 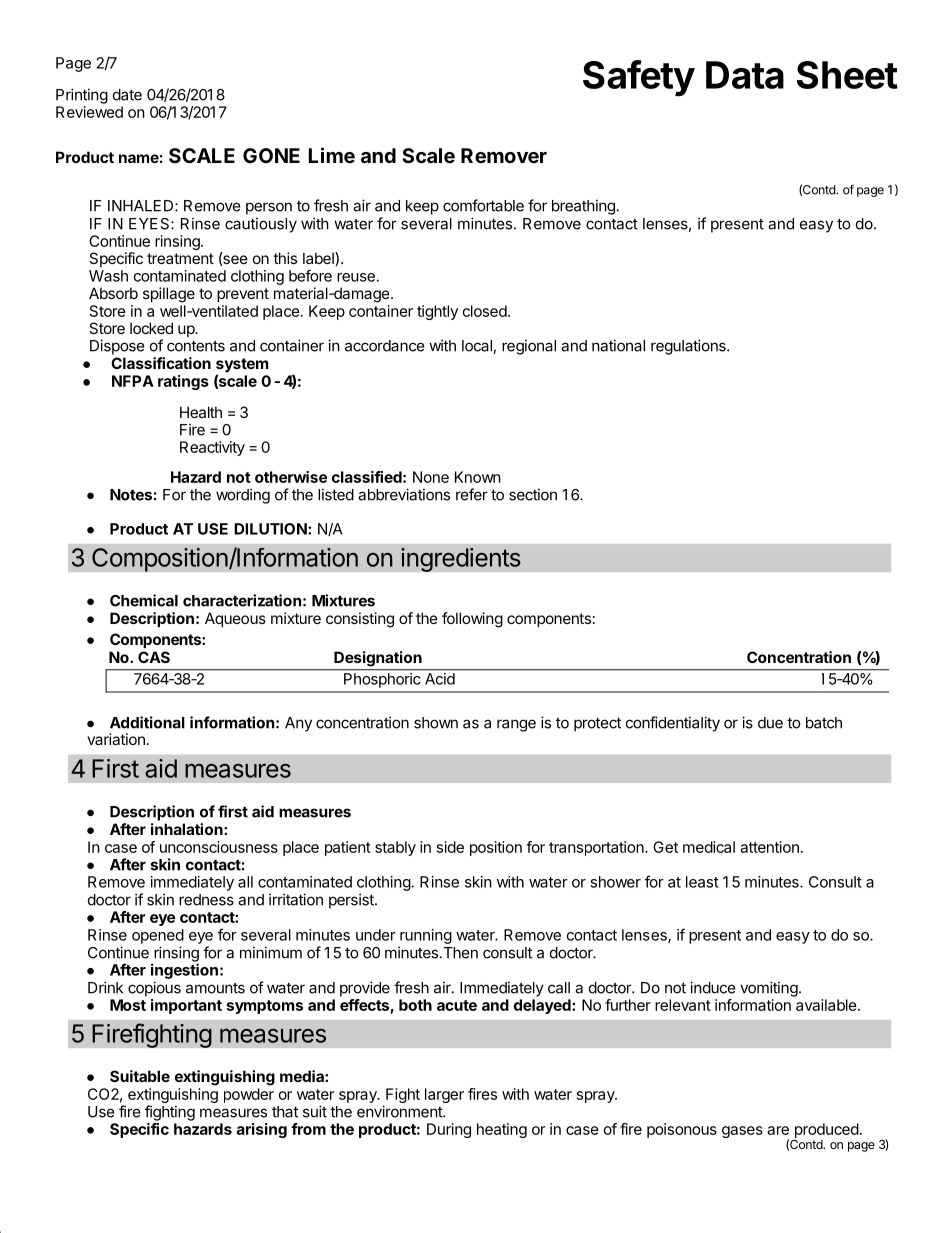 What do you see at coordinates (249, 1095) in the screenshot?
I see `powder` at bounding box center [249, 1095].
